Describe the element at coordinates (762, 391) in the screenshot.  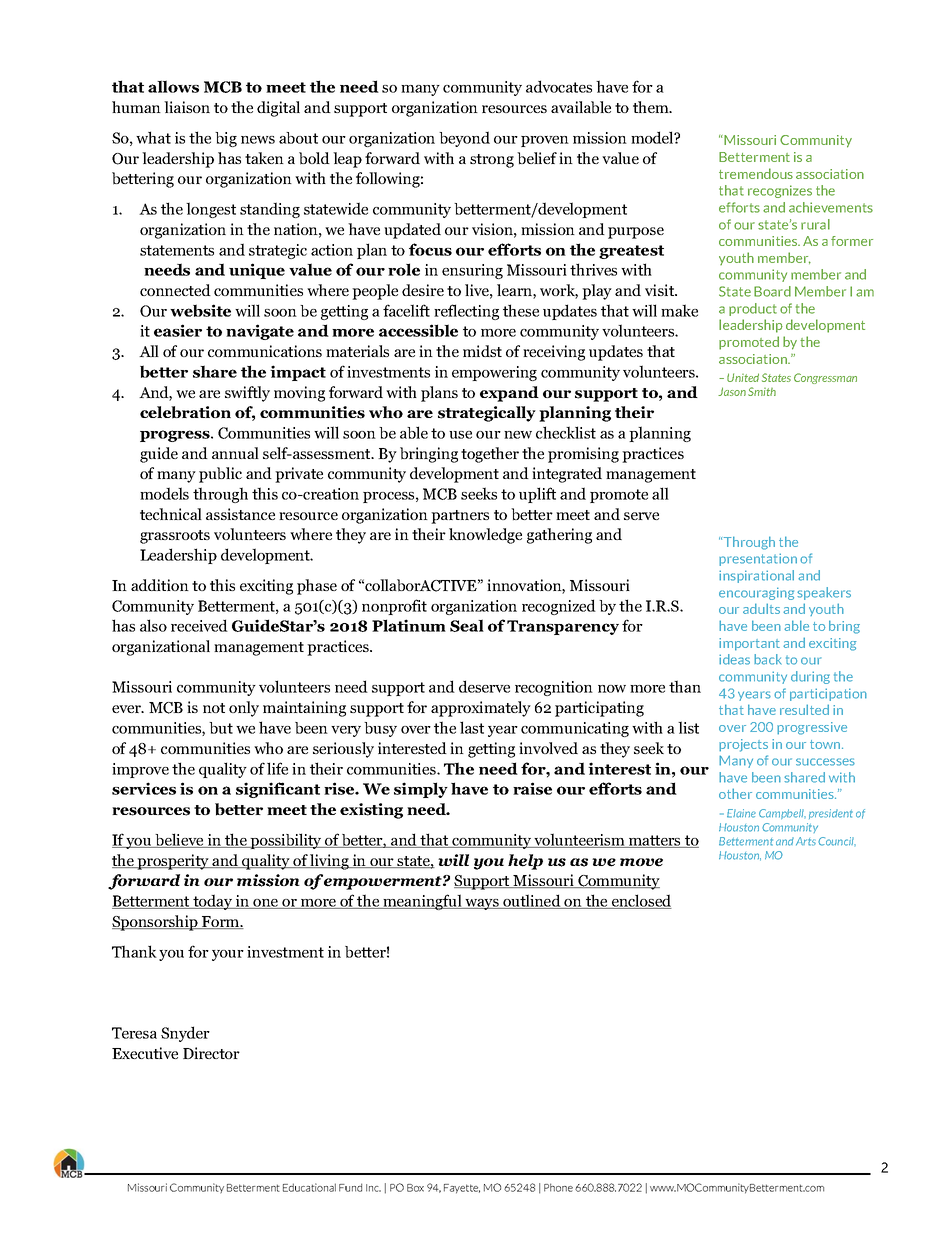
I see `Smith` at that location.
